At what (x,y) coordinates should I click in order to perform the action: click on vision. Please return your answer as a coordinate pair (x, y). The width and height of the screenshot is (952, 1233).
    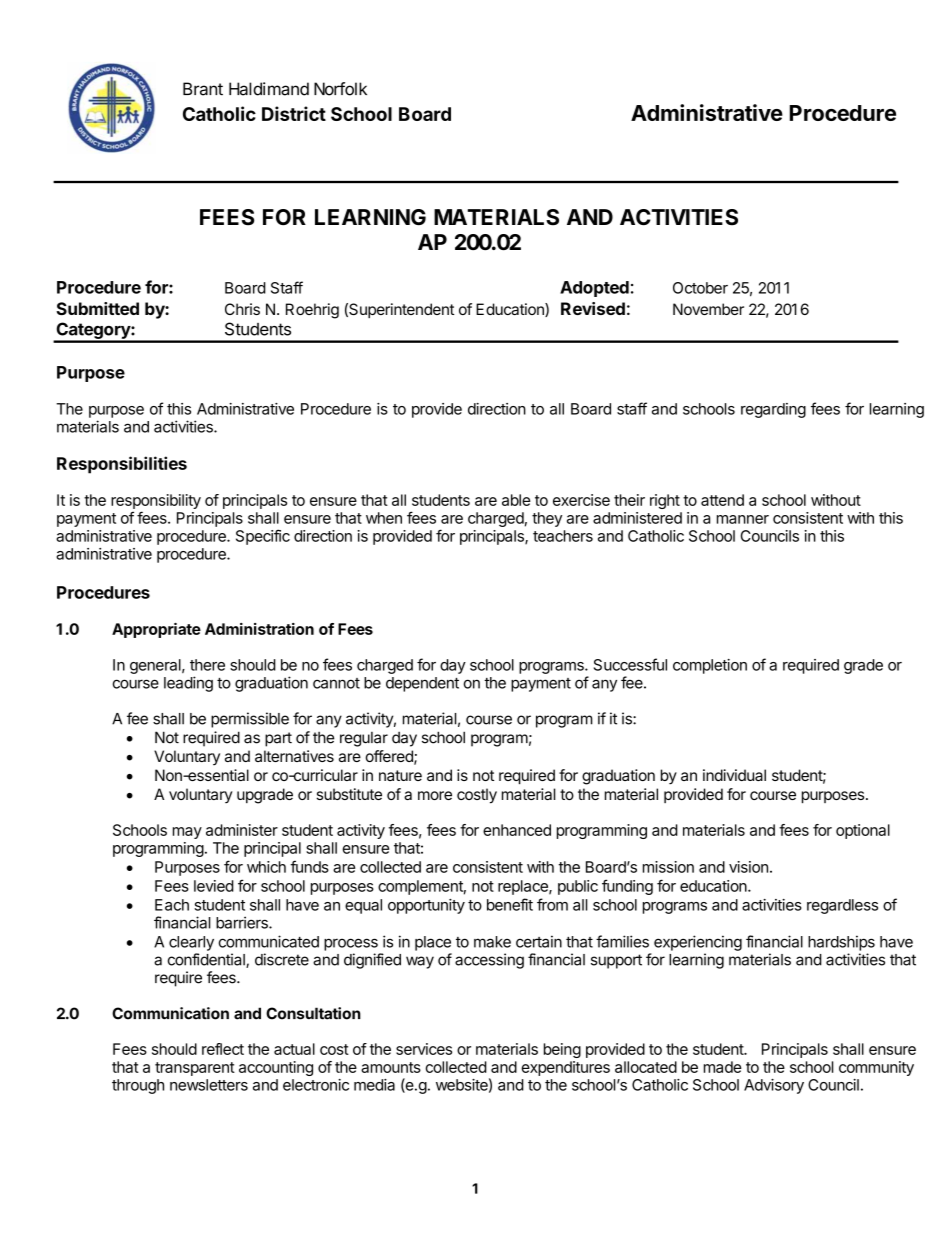
    Looking at the image, I should click on (748, 867).
